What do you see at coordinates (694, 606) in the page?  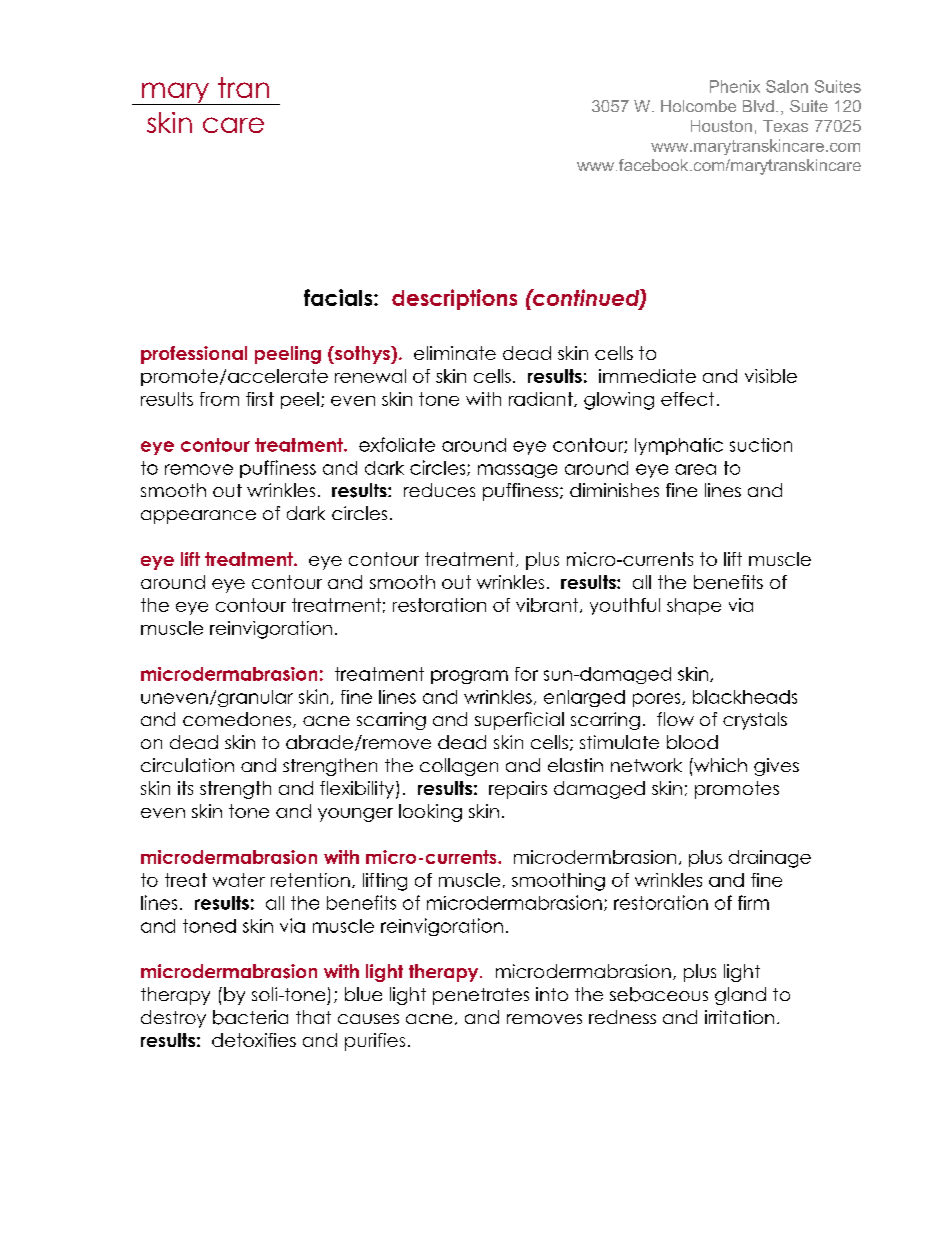 I see `shape` at bounding box center [694, 606].
